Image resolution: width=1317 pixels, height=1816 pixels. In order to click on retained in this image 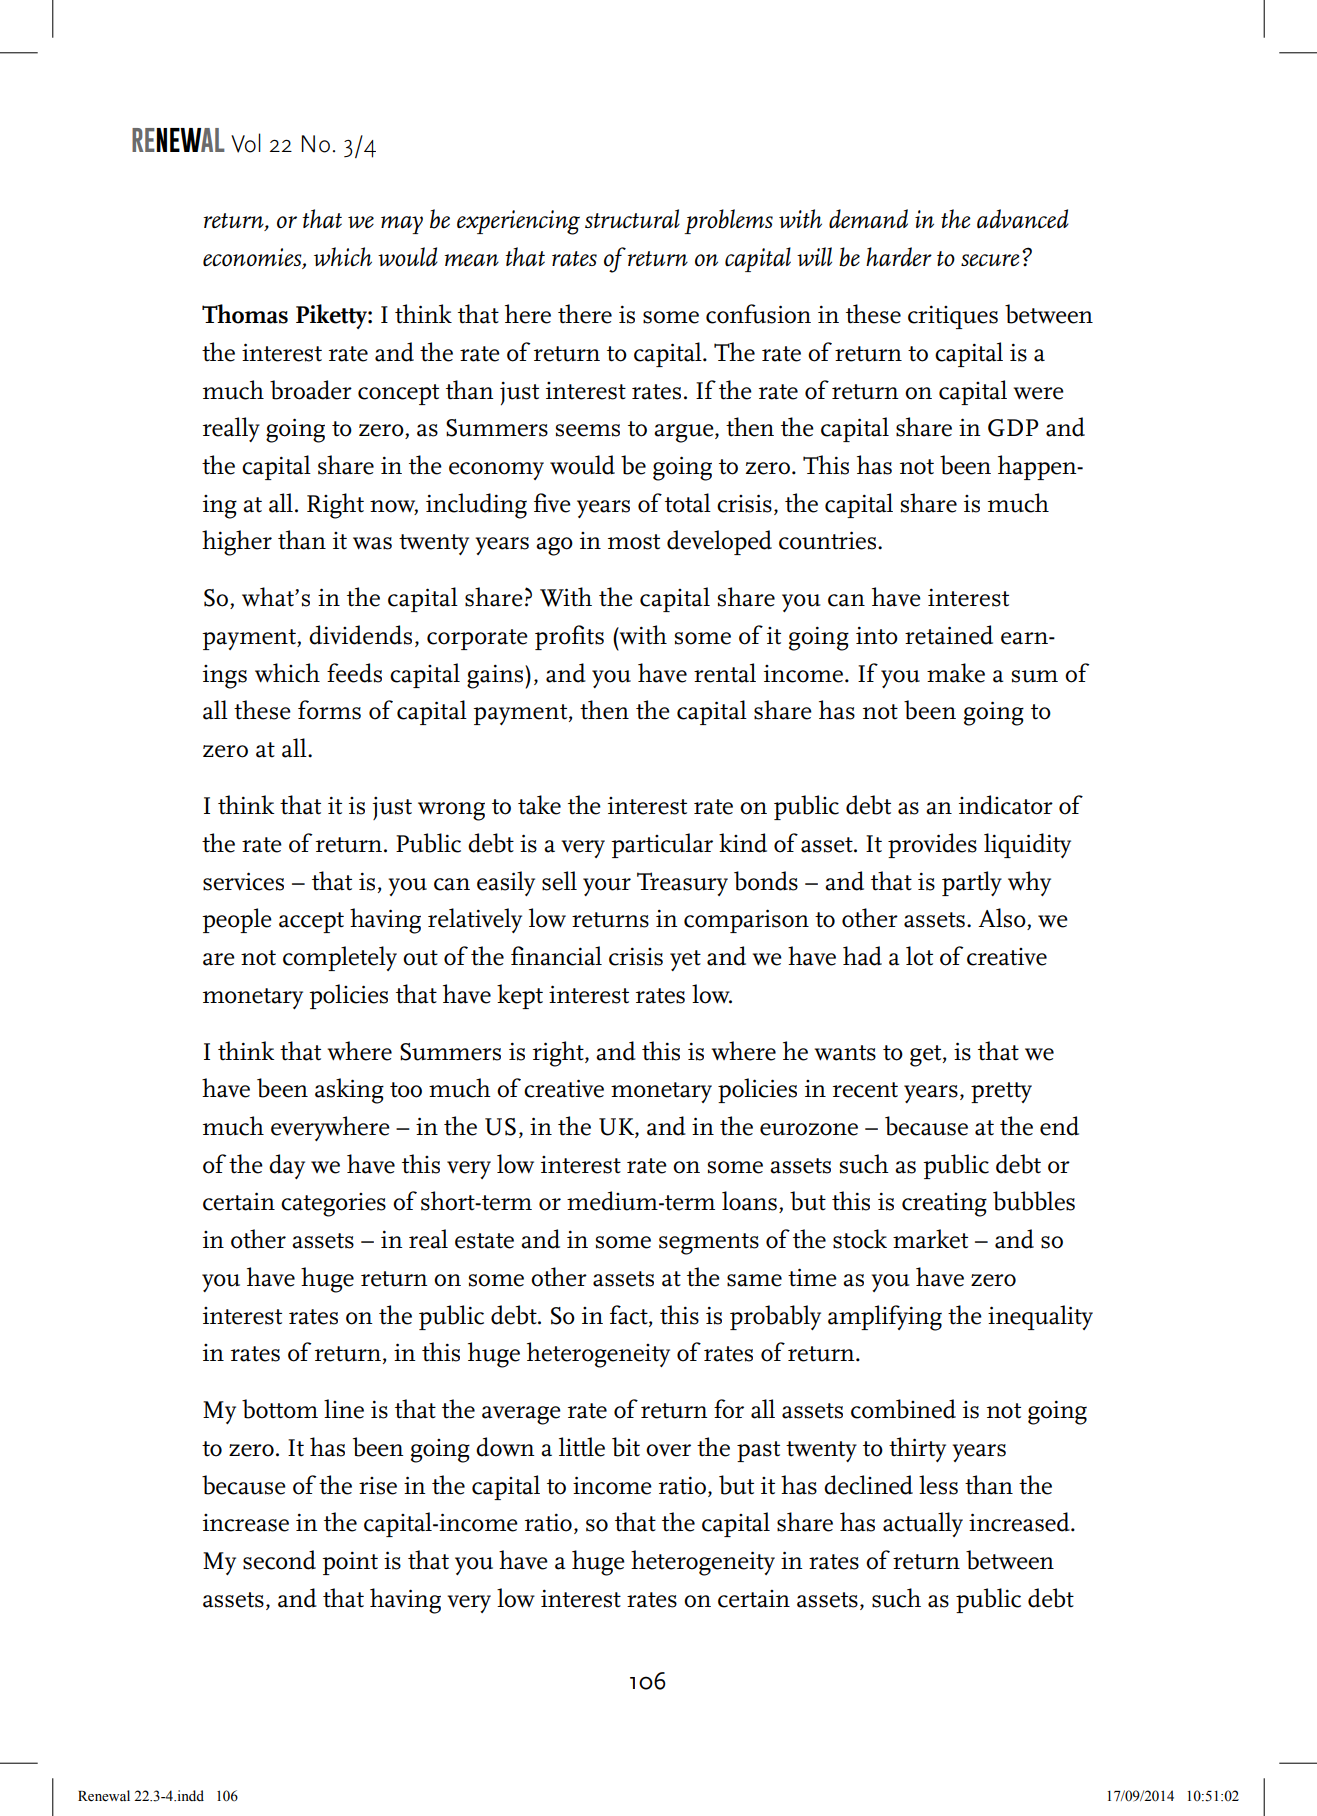, I will do `click(949, 635)`.
